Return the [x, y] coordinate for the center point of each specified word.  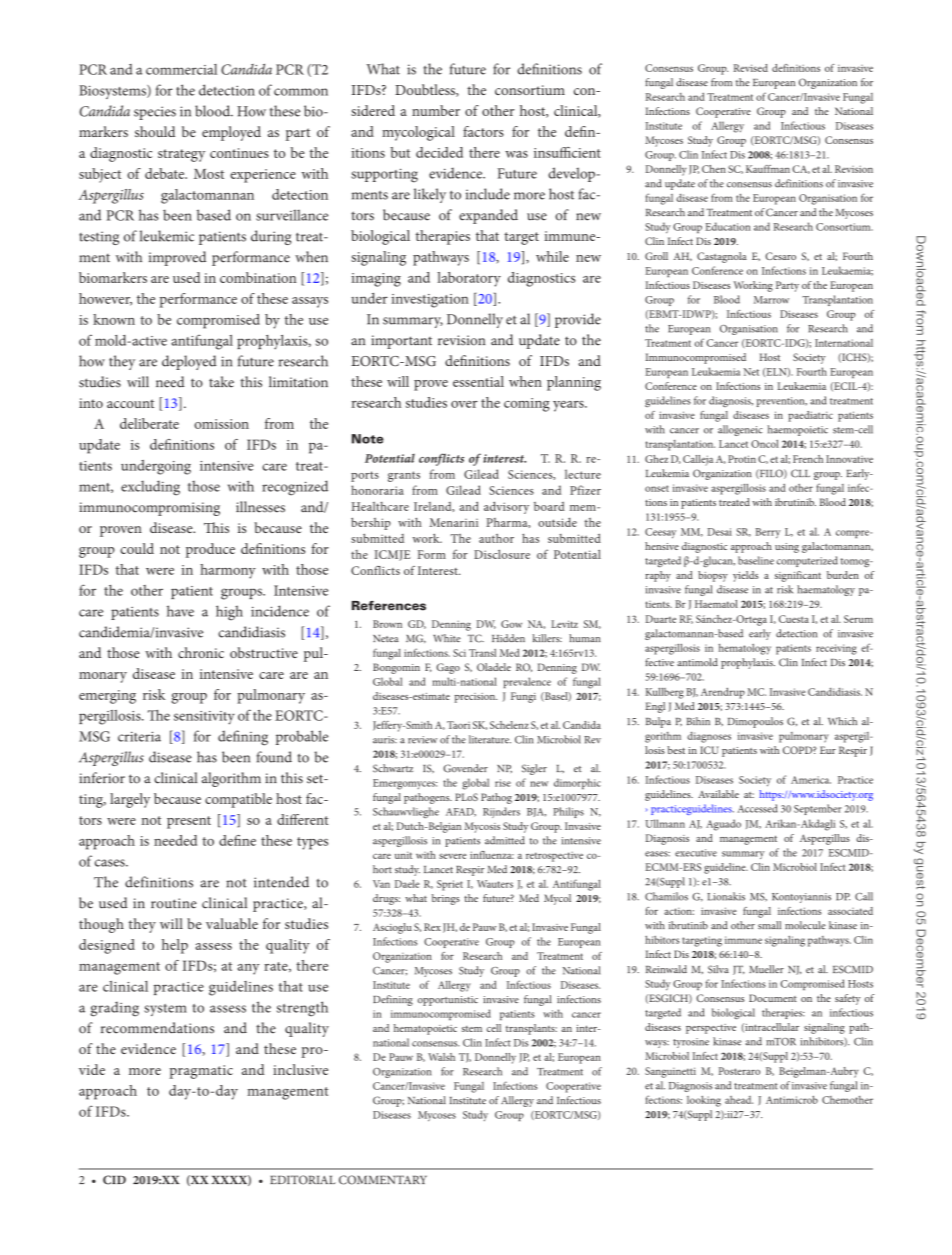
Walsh [441, 1057]
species [155, 113]
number [436, 110]
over [464, 404]
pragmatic [201, 1072]
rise [503, 783]
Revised [751, 68]
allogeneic [740, 430]
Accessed [757, 808]
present [189, 822]
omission [221, 424]
